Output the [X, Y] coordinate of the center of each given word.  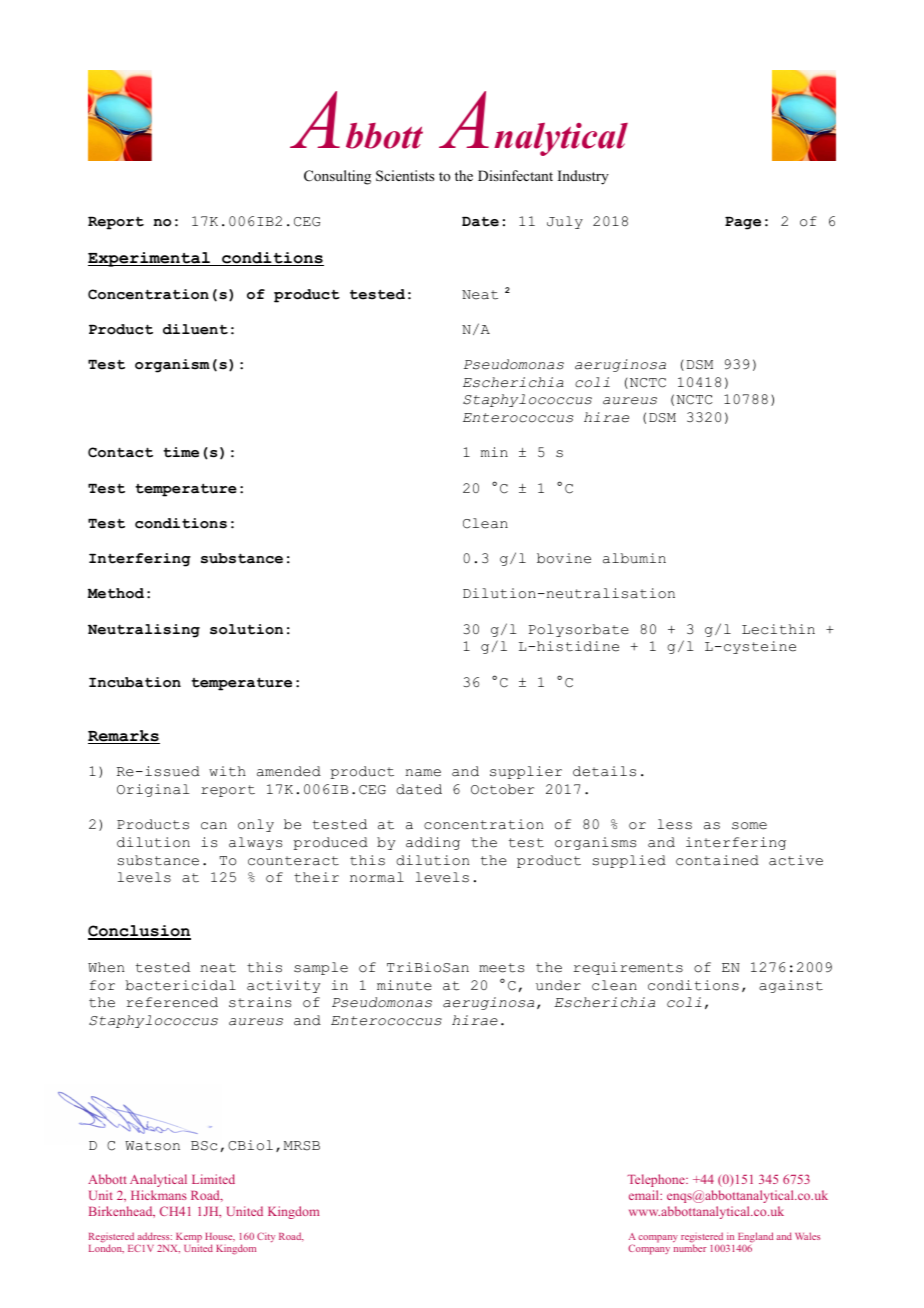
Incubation [135, 682]
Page [743, 223]
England [755, 1238]
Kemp [189, 1239]
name [423, 773]
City [266, 1237]
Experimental [150, 259]
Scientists [405, 176]
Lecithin [778, 629]
